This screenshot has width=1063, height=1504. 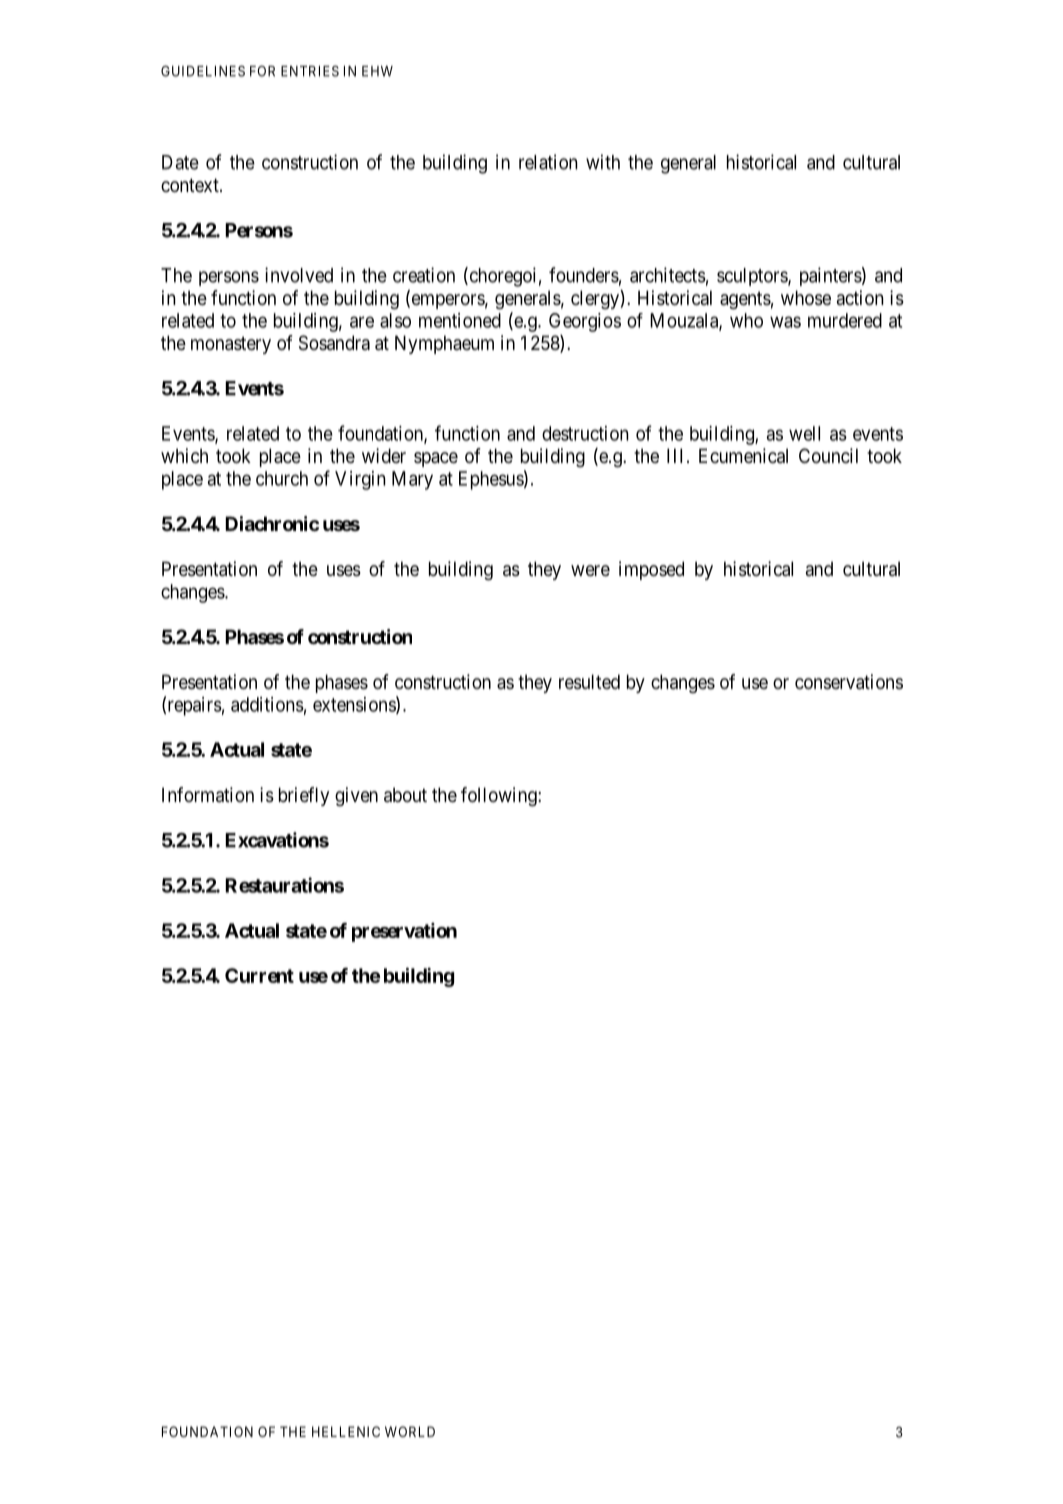 I want to click on destruction, so click(x=585, y=433).
